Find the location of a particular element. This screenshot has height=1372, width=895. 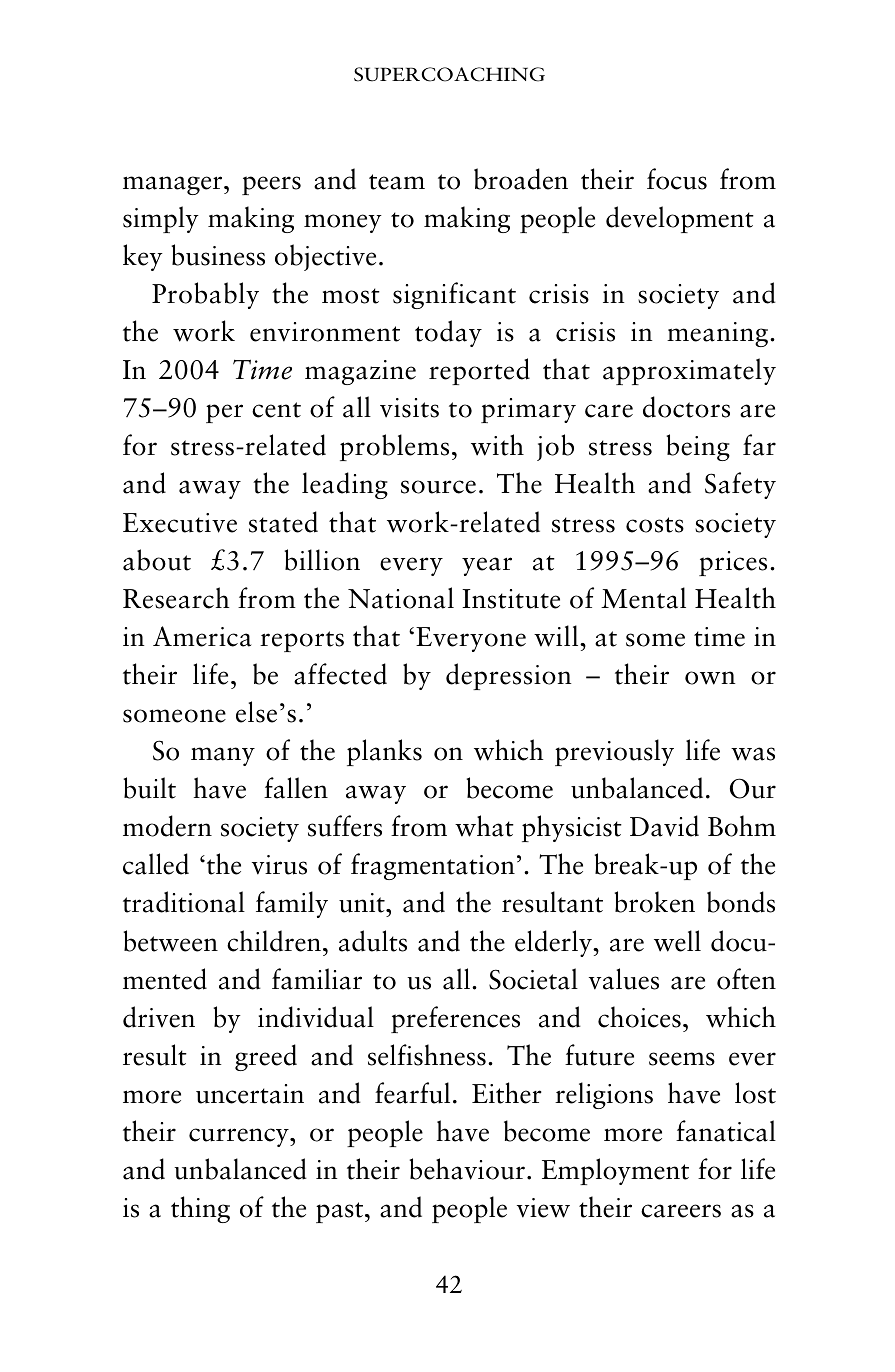

depression is located at coordinates (509, 676).
